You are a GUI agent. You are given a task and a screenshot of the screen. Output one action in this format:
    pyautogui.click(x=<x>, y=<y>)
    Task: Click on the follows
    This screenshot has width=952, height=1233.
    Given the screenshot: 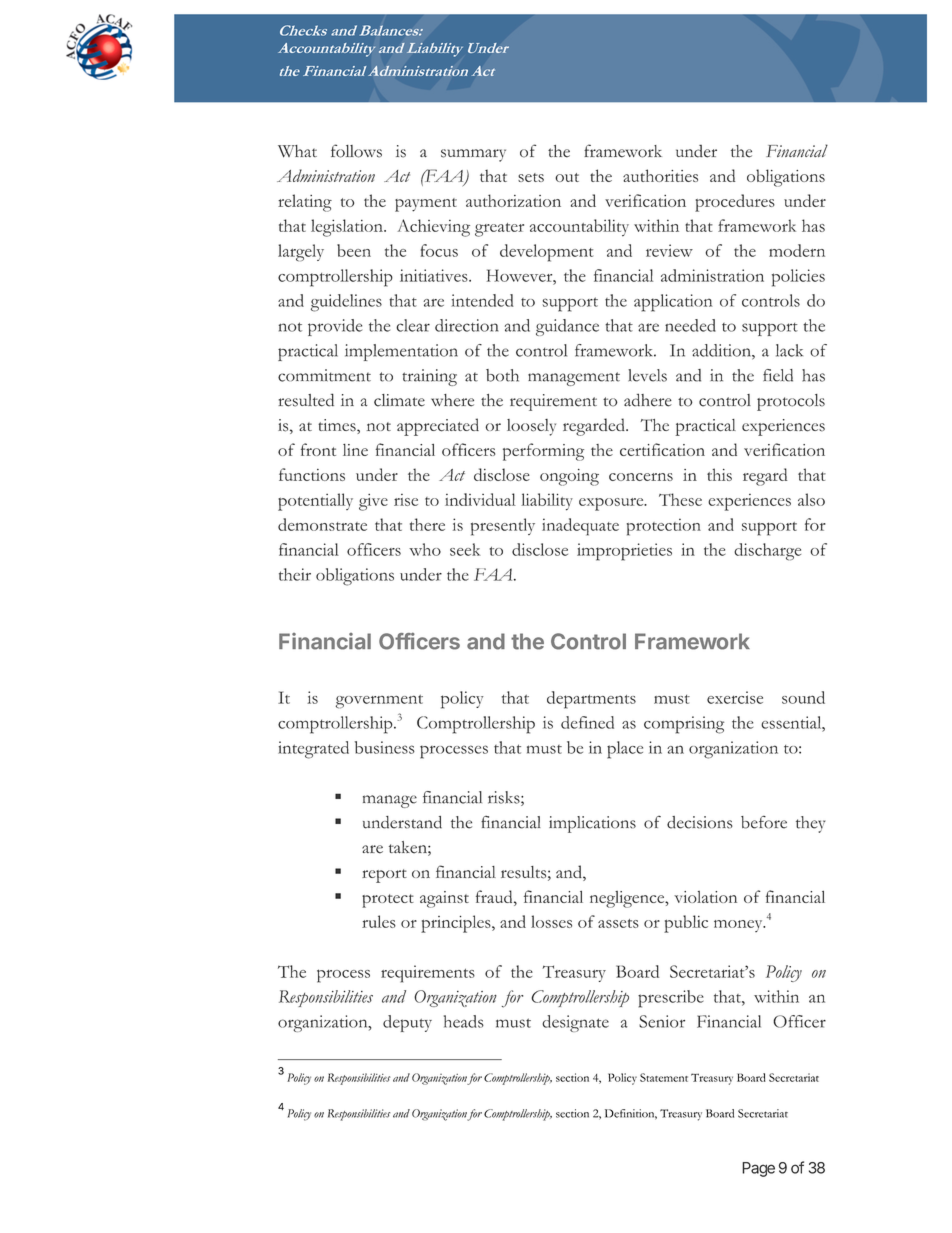 What is the action you would take?
    pyautogui.click(x=356, y=151)
